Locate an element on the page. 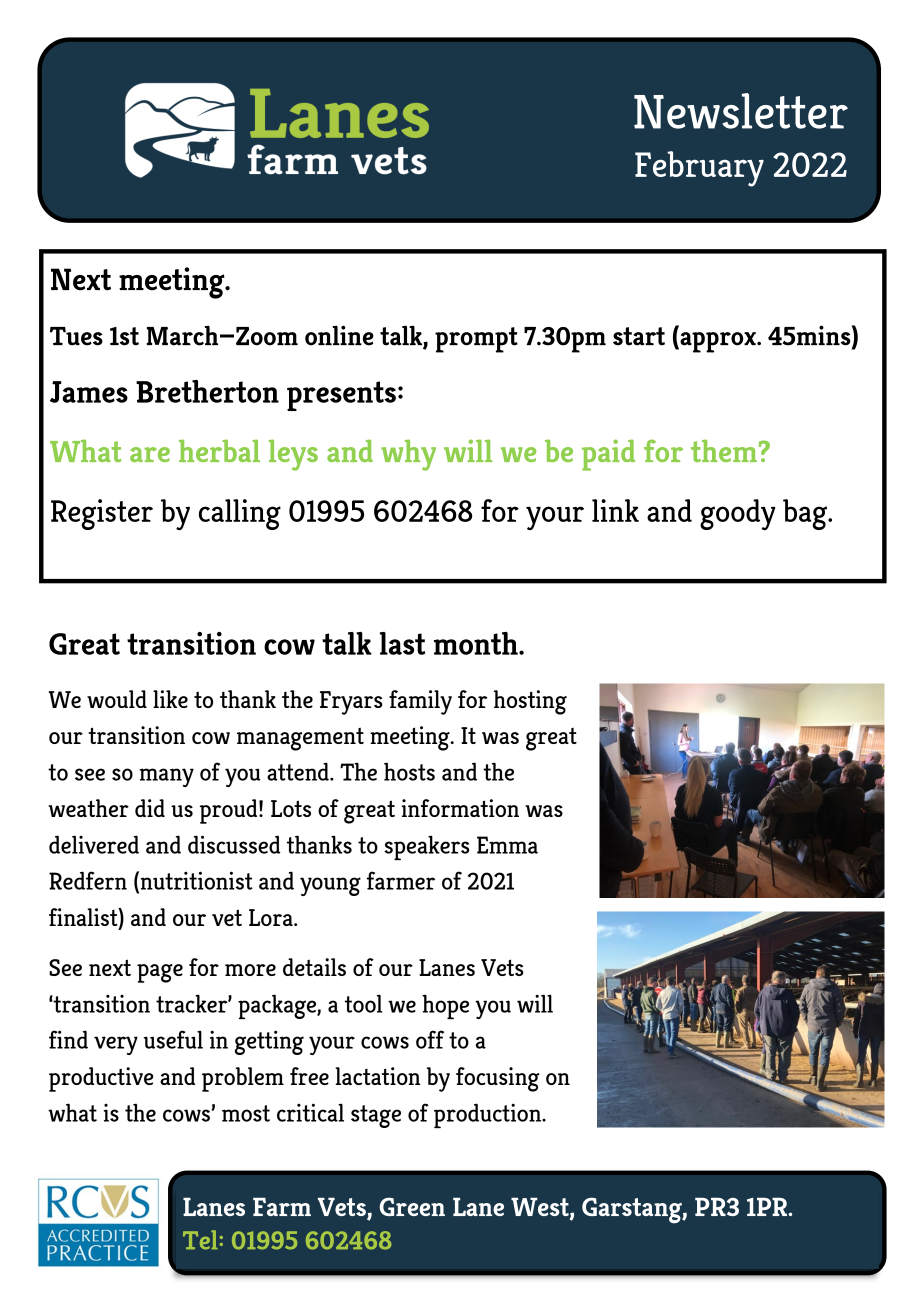 This image has height=1313, width=924. February is located at coordinates (699, 169).
